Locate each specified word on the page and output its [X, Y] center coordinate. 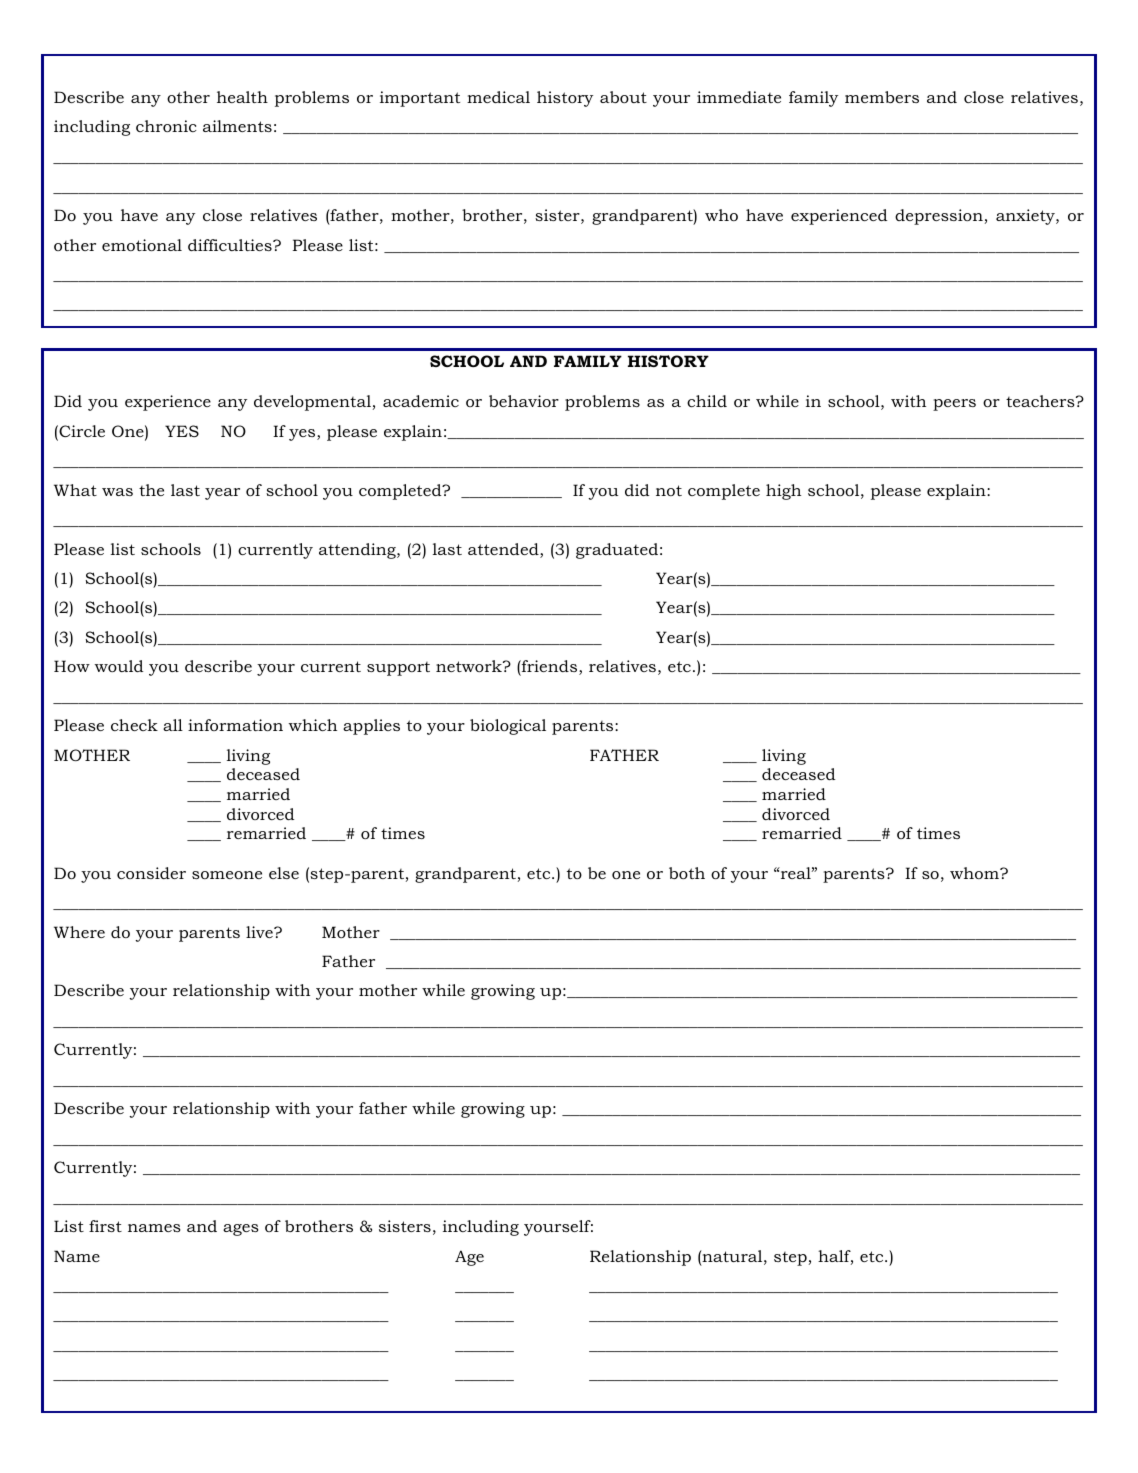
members [882, 97]
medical [498, 97]
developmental [312, 403]
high [783, 492]
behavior [524, 401]
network [470, 666]
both [687, 873]
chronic [166, 126]
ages [241, 1230]
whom [975, 873]
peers [954, 405]
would [119, 666]
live [260, 932]
